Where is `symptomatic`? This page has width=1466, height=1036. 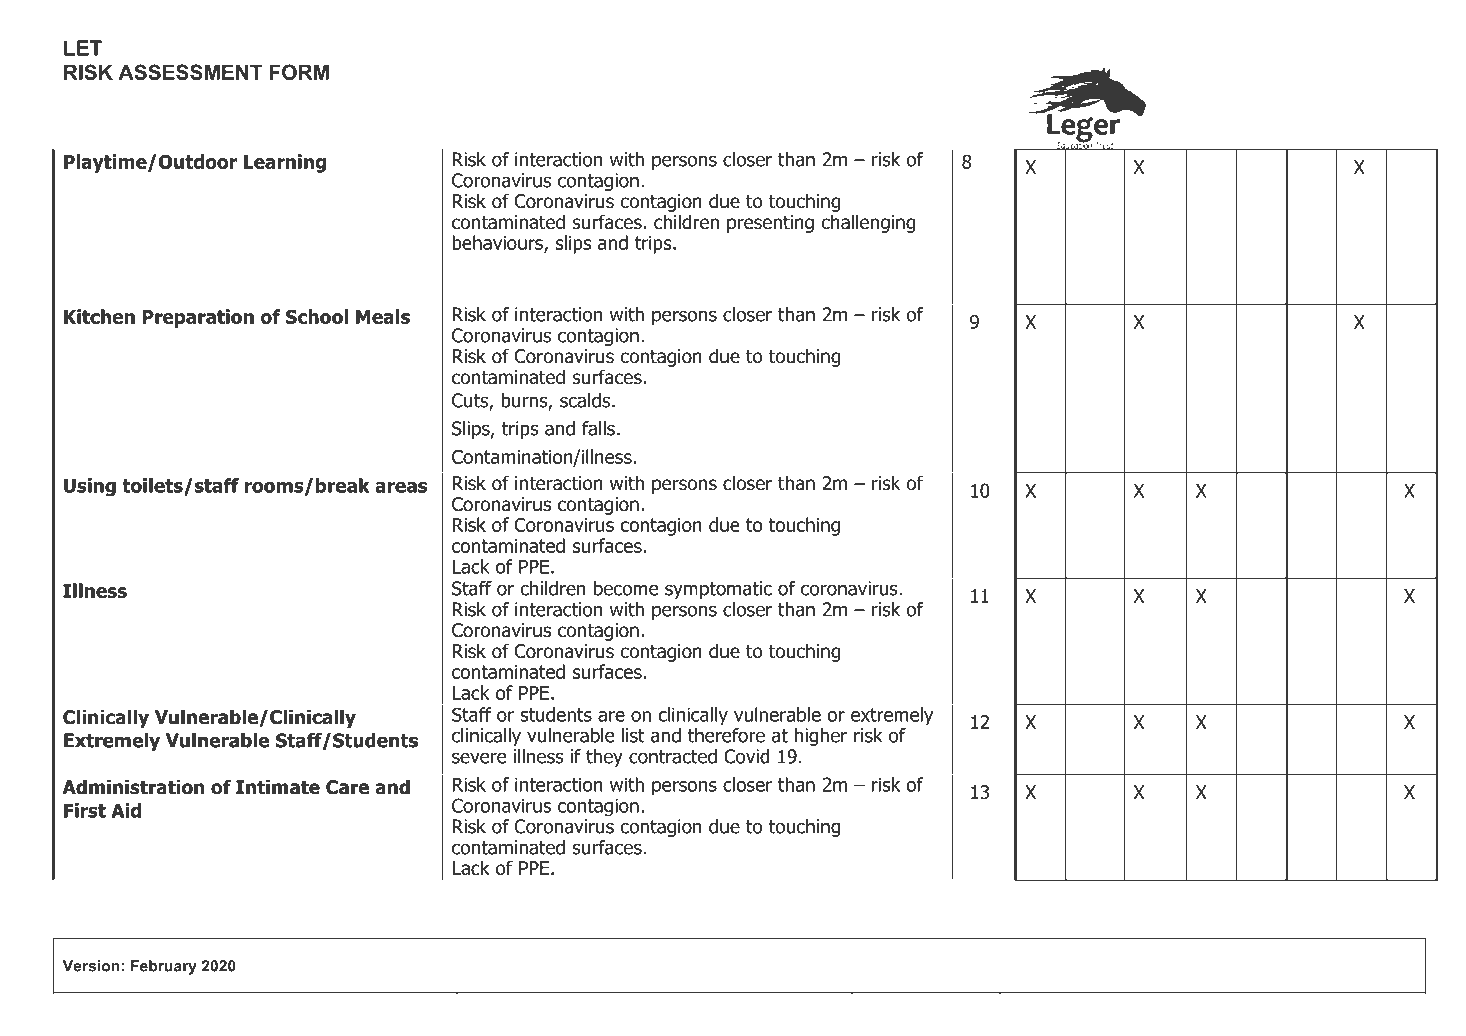 symptomatic is located at coordinates (718, 590).
